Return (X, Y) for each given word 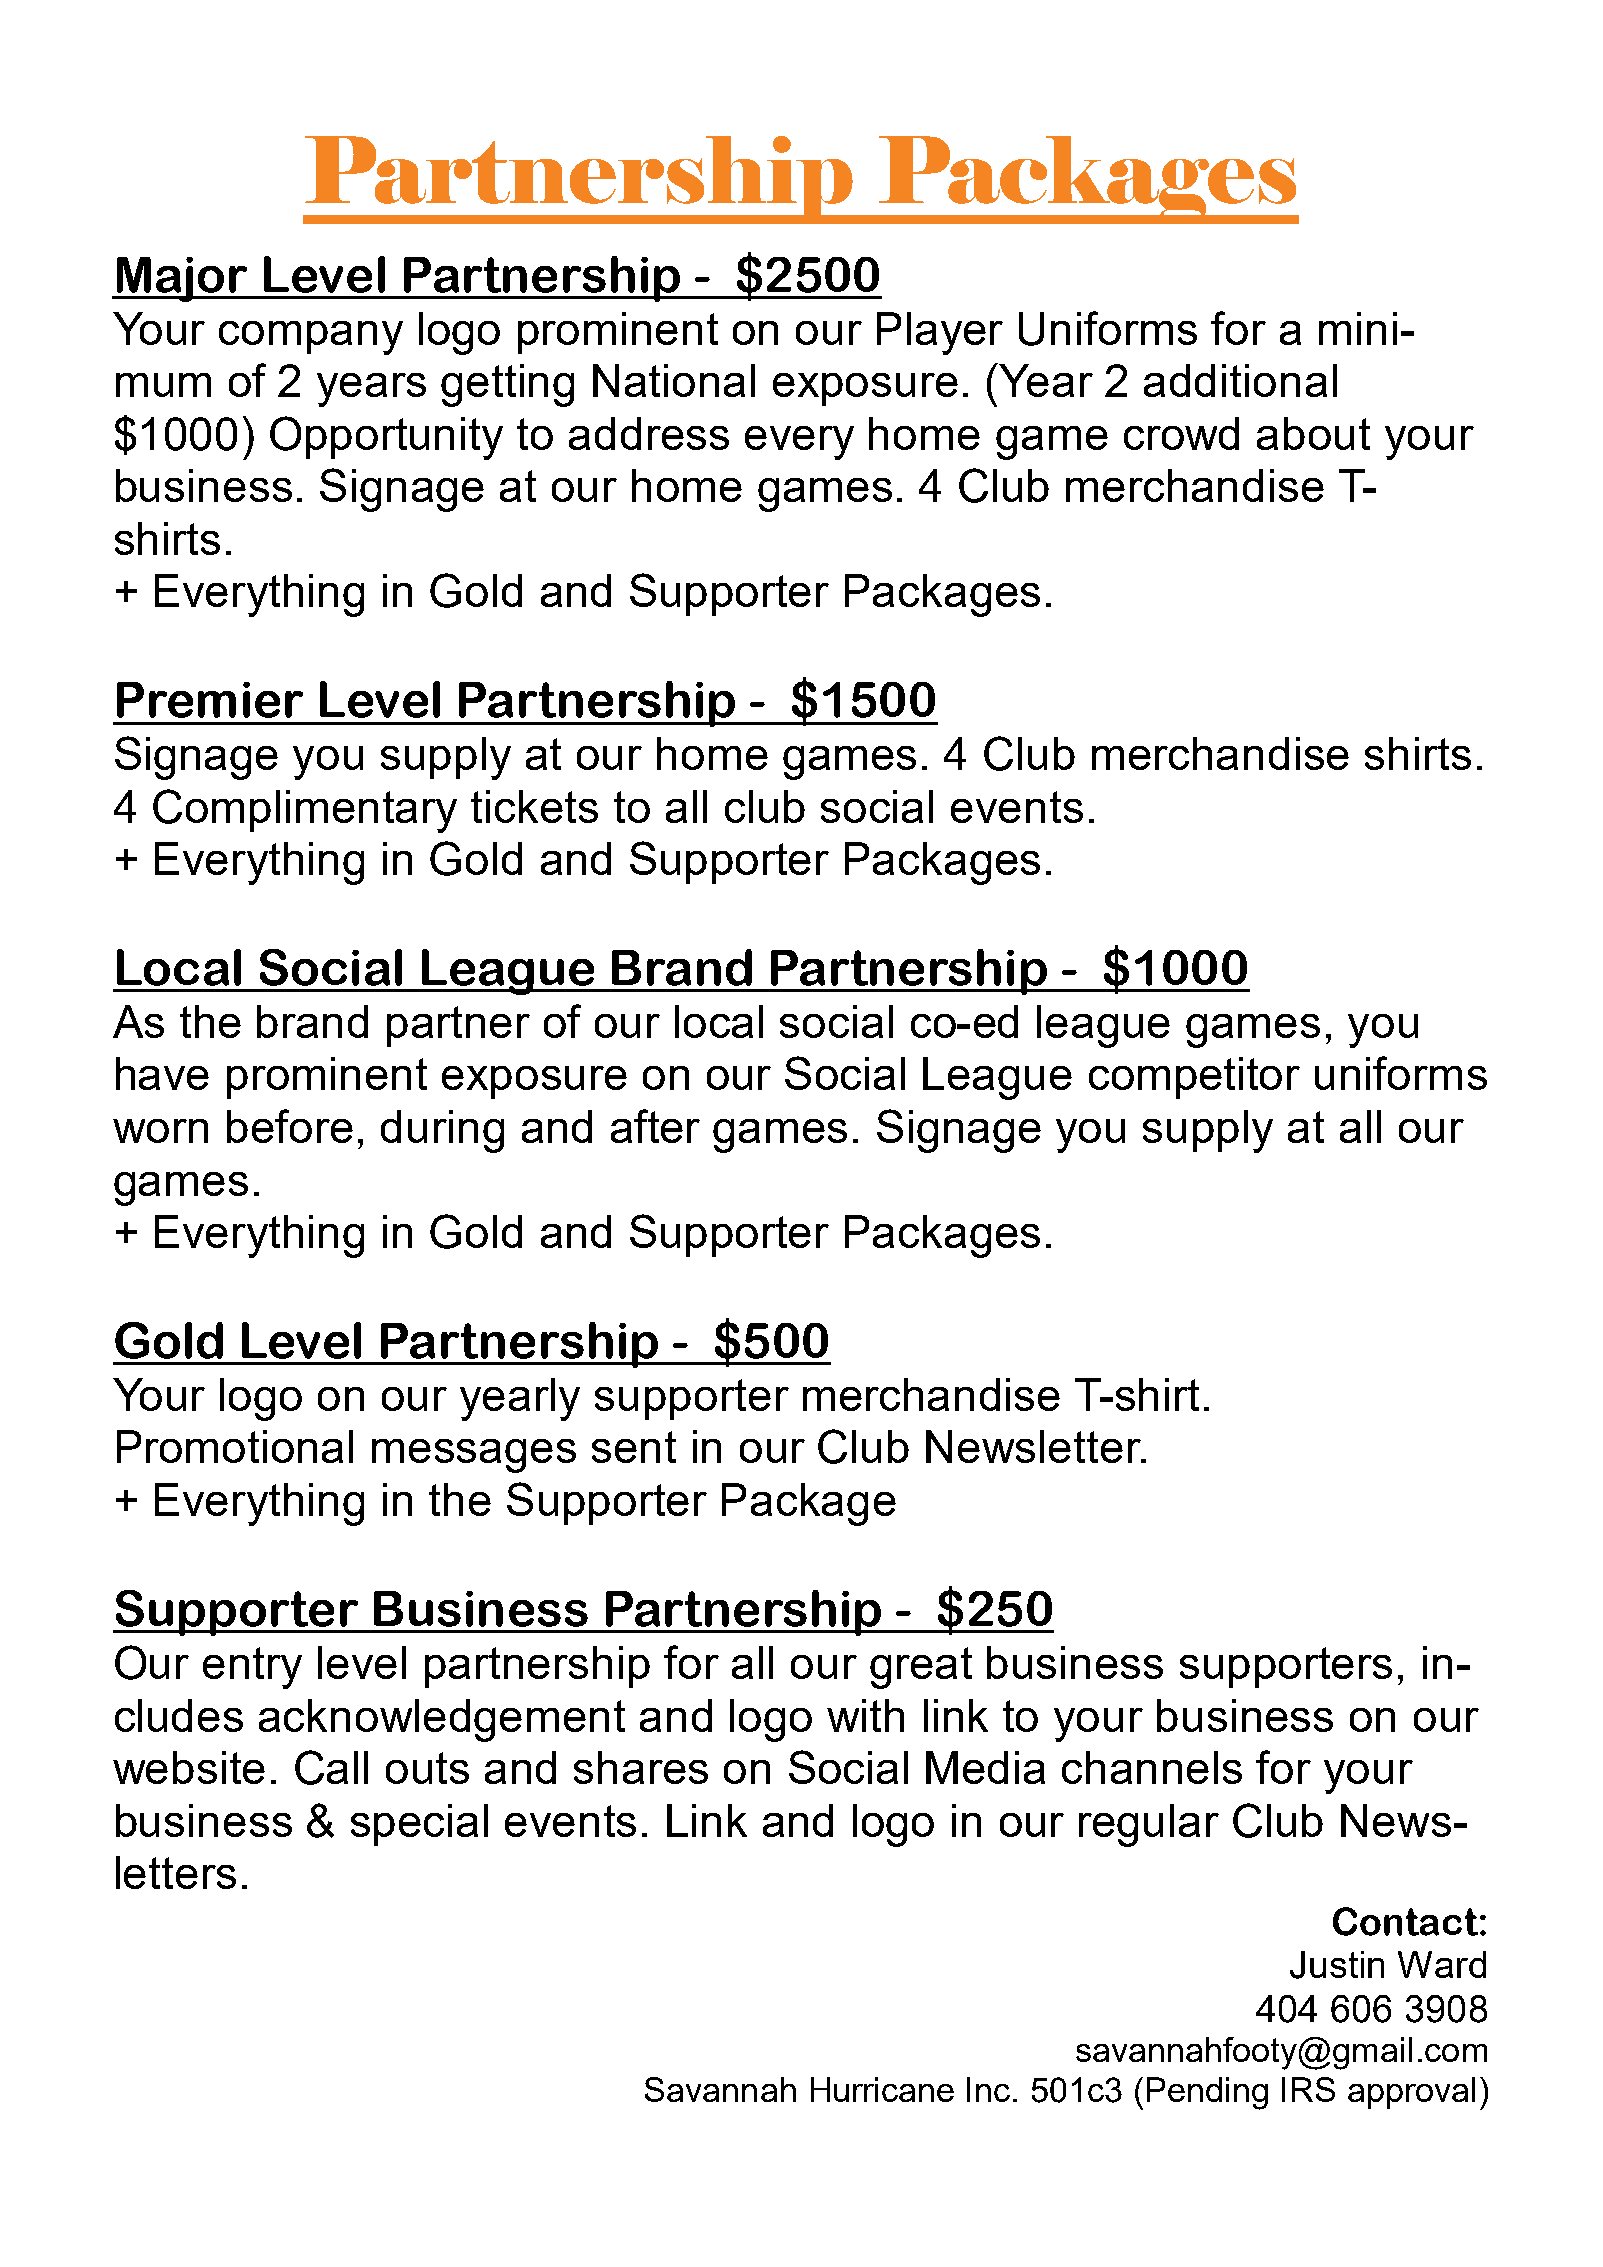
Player (940, 333)
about (1313, 433)
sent (634, 1447)
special (419, 1825)
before (290, 1126)
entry (252, 1668)
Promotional (235, 1446)
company (311, 338)
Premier (210, 700)
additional (1240, 380)
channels (1152, 1767)
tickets (534, 806)
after (655, 1126)
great (921, 1668)
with (865, 1715)
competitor (1194, 1078)
